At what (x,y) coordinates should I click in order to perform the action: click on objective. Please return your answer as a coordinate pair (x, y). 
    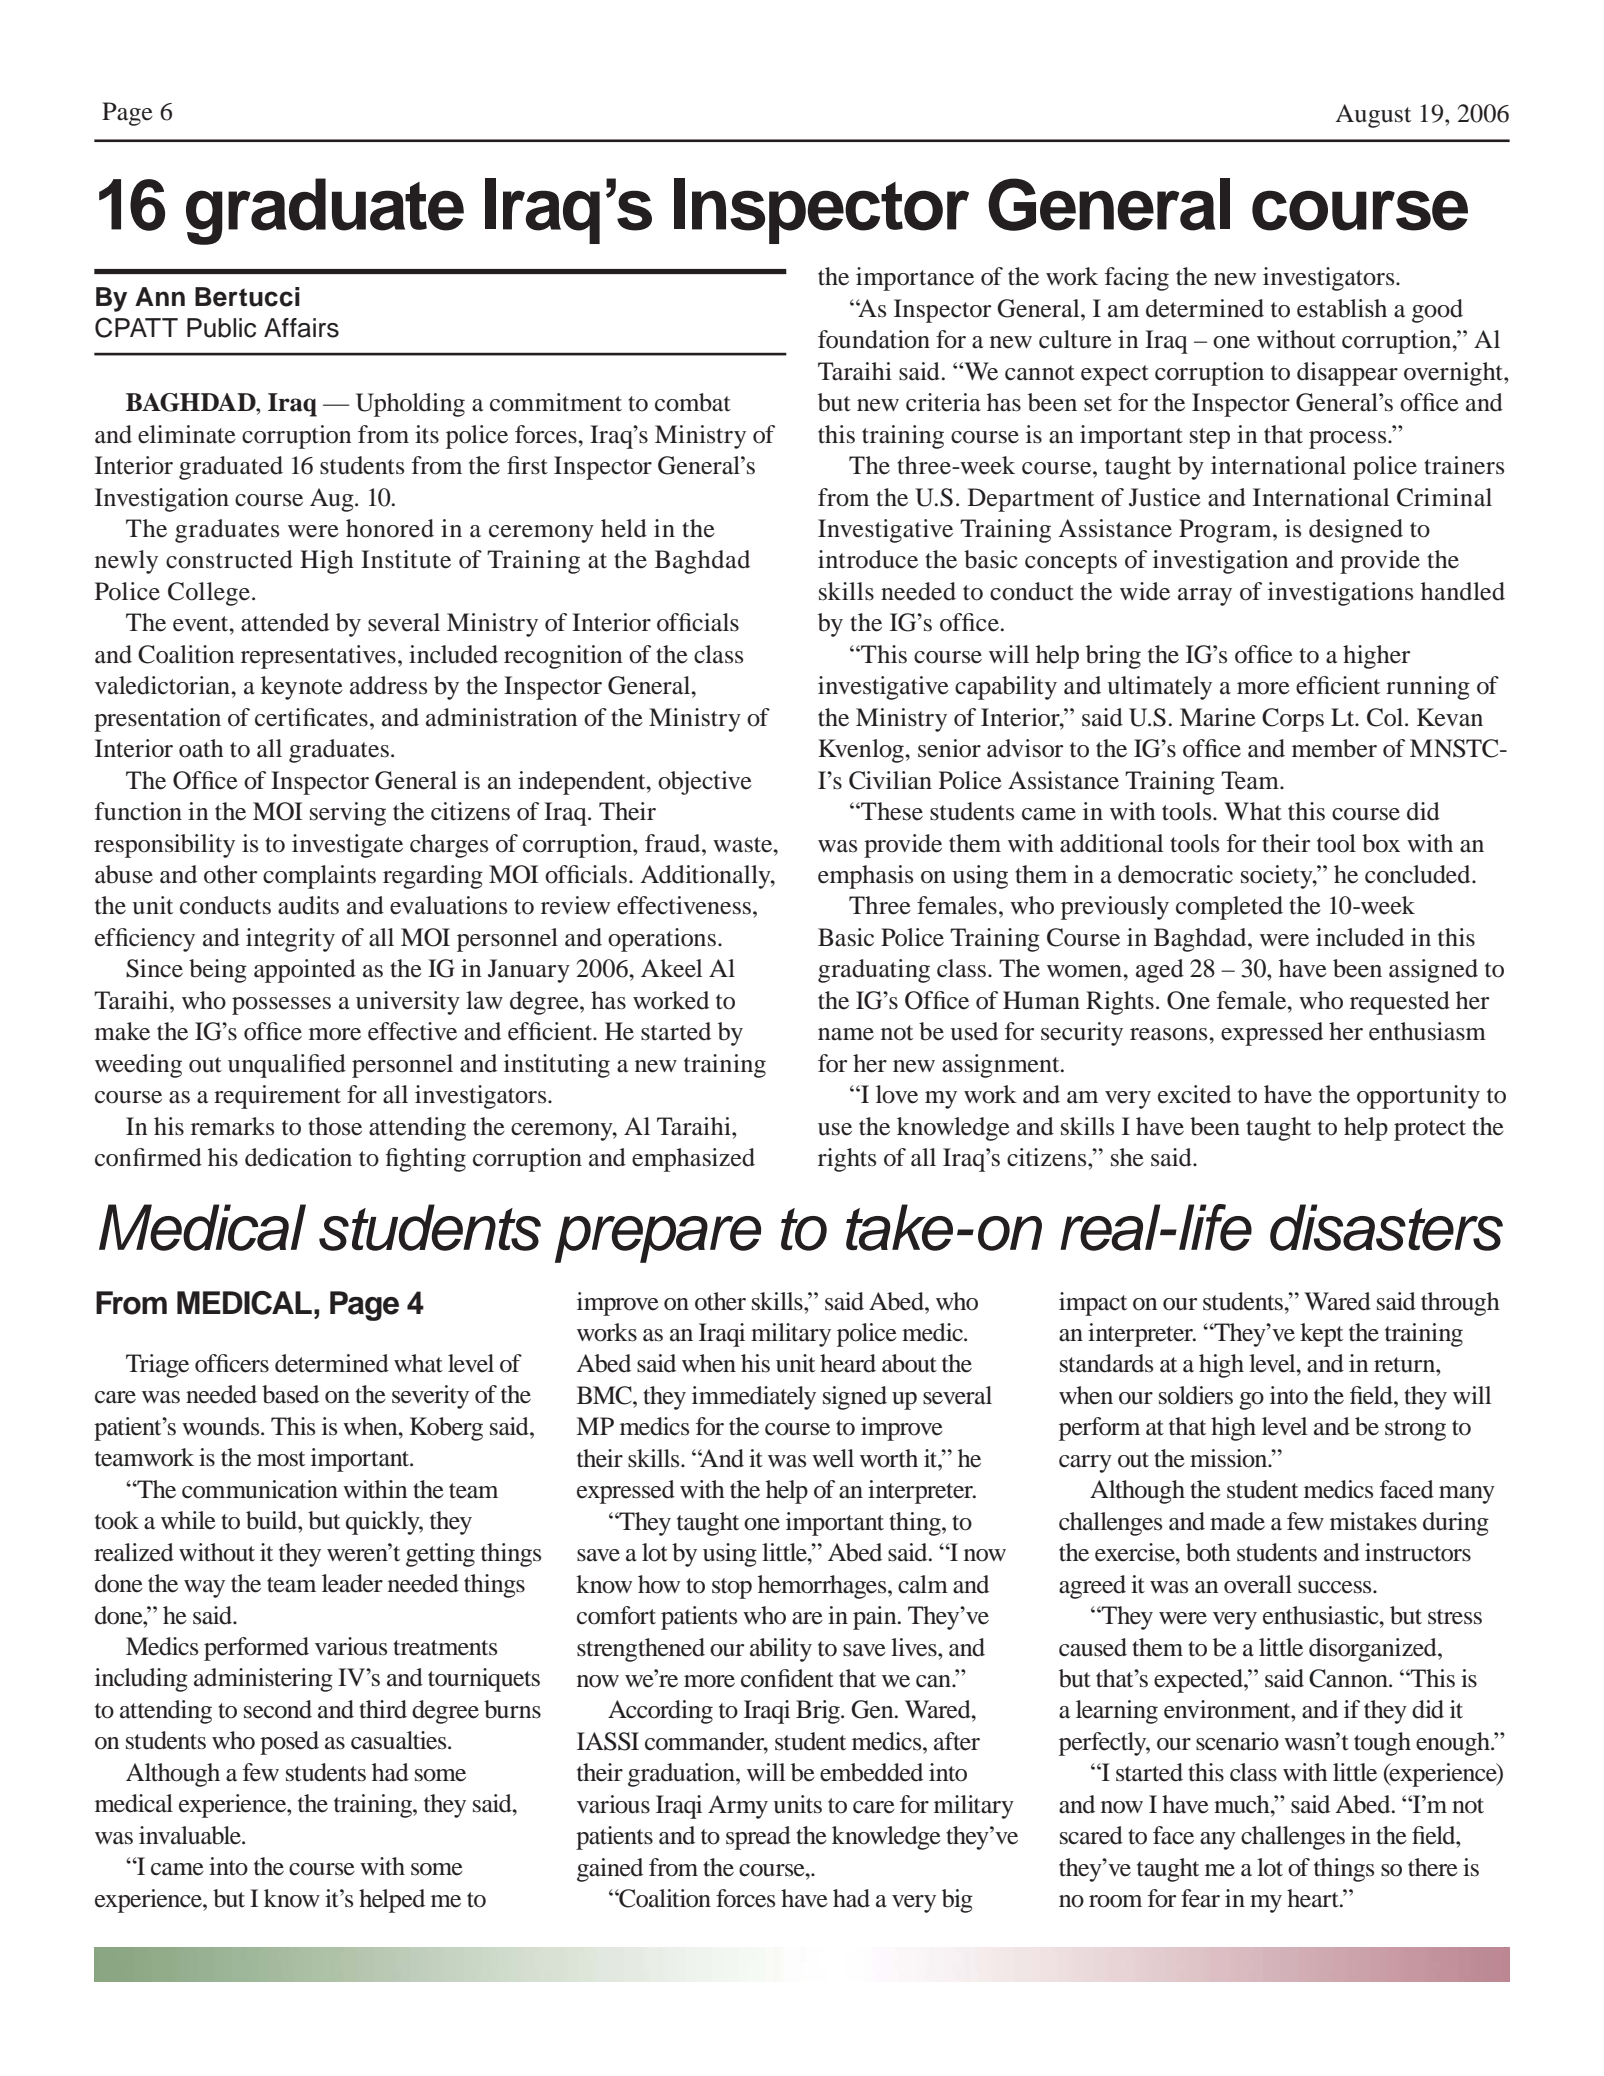
    Looking at the image, I should click on (705, 783).
